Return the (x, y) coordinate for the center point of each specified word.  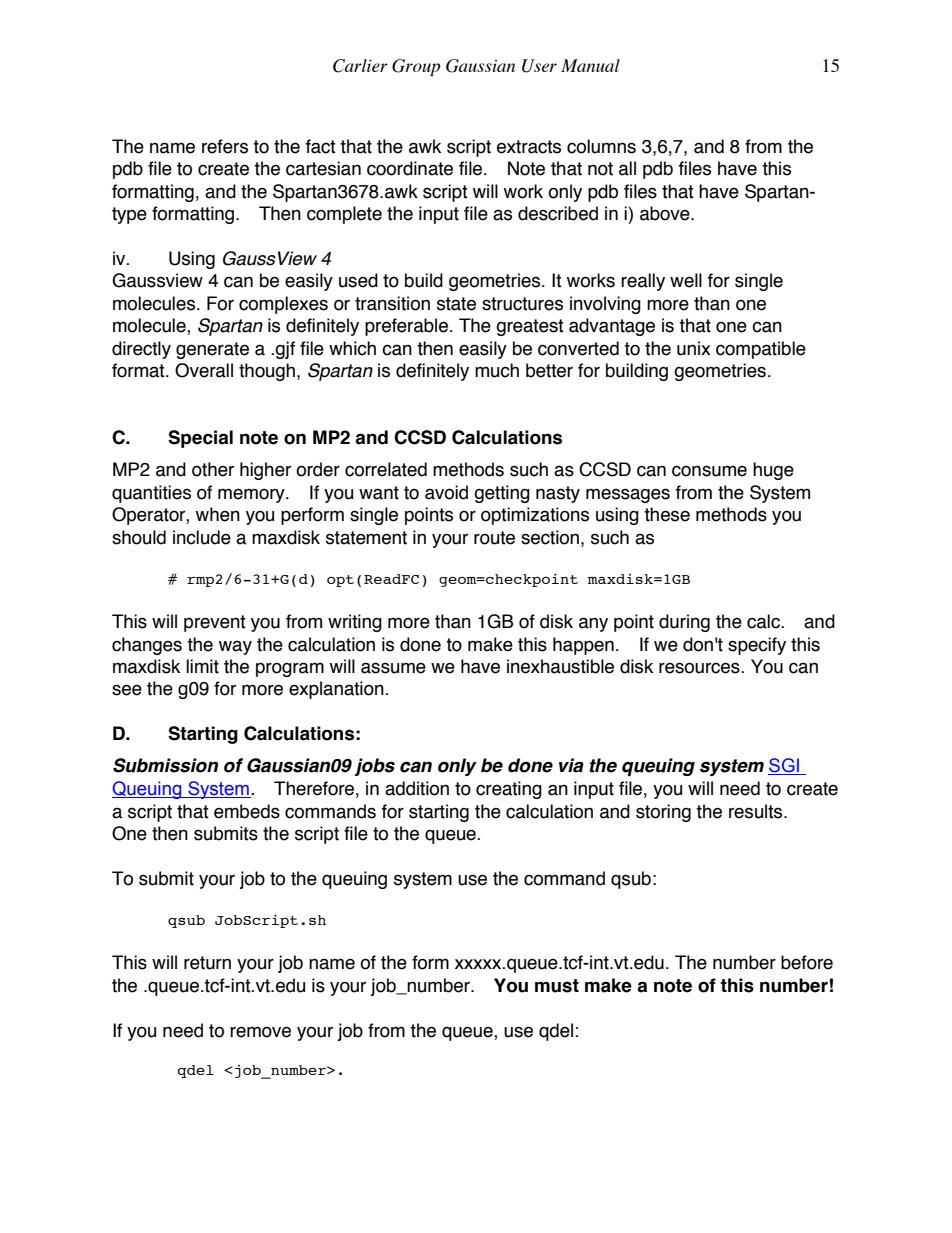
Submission (165, 765)
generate (212, 350)
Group (416, 67)
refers (225, 146)
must (557, 986)
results (757, 811)
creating (509, 790)
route (494, 538)
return (207, 963)
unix (694, 348)
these (667, 514)
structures (522, 304)
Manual (590, 65)
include (202, 537)
